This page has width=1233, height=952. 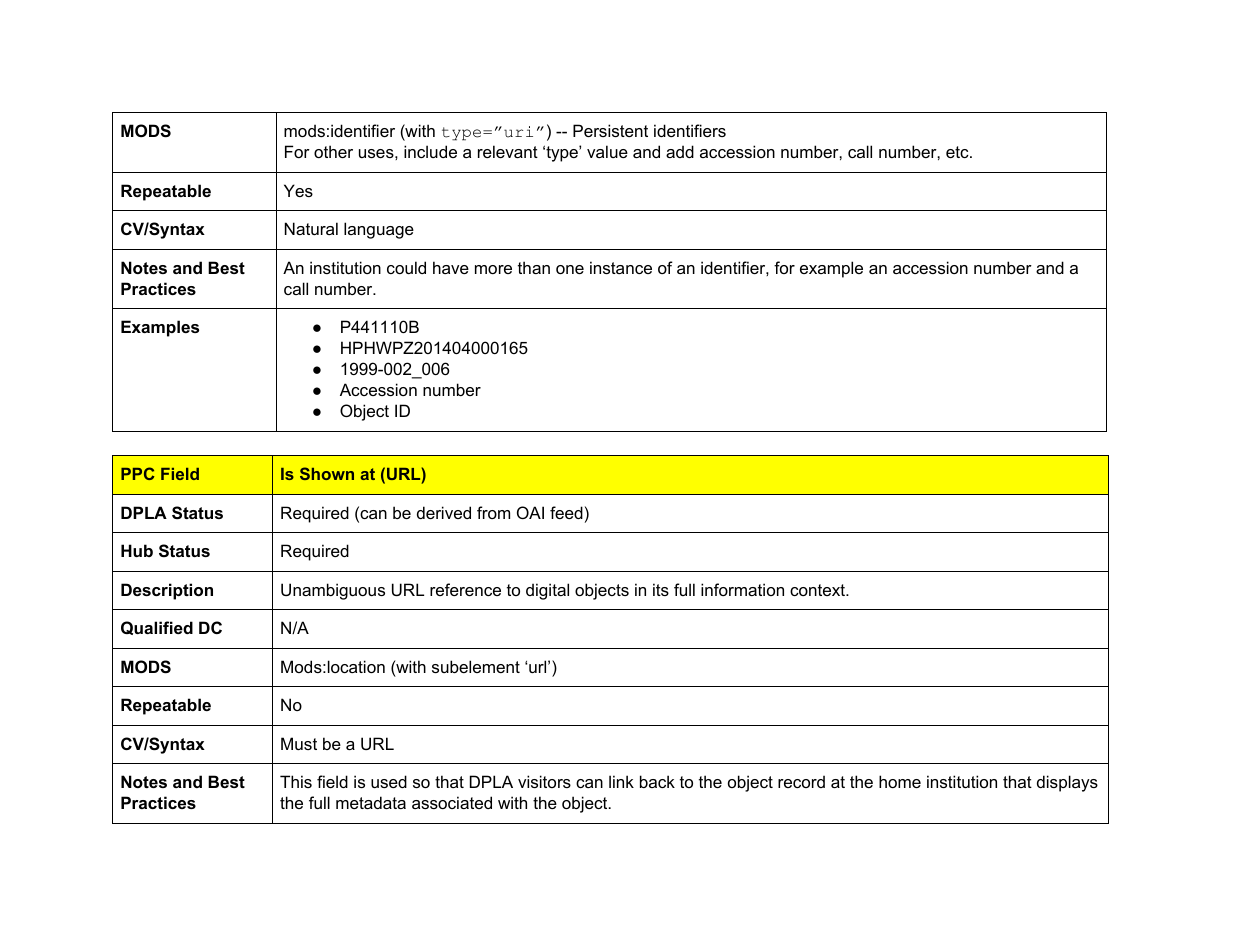 What do you see at coordinates (333, 151) in the page?
I see `other` at bounding box center [333, 151].
